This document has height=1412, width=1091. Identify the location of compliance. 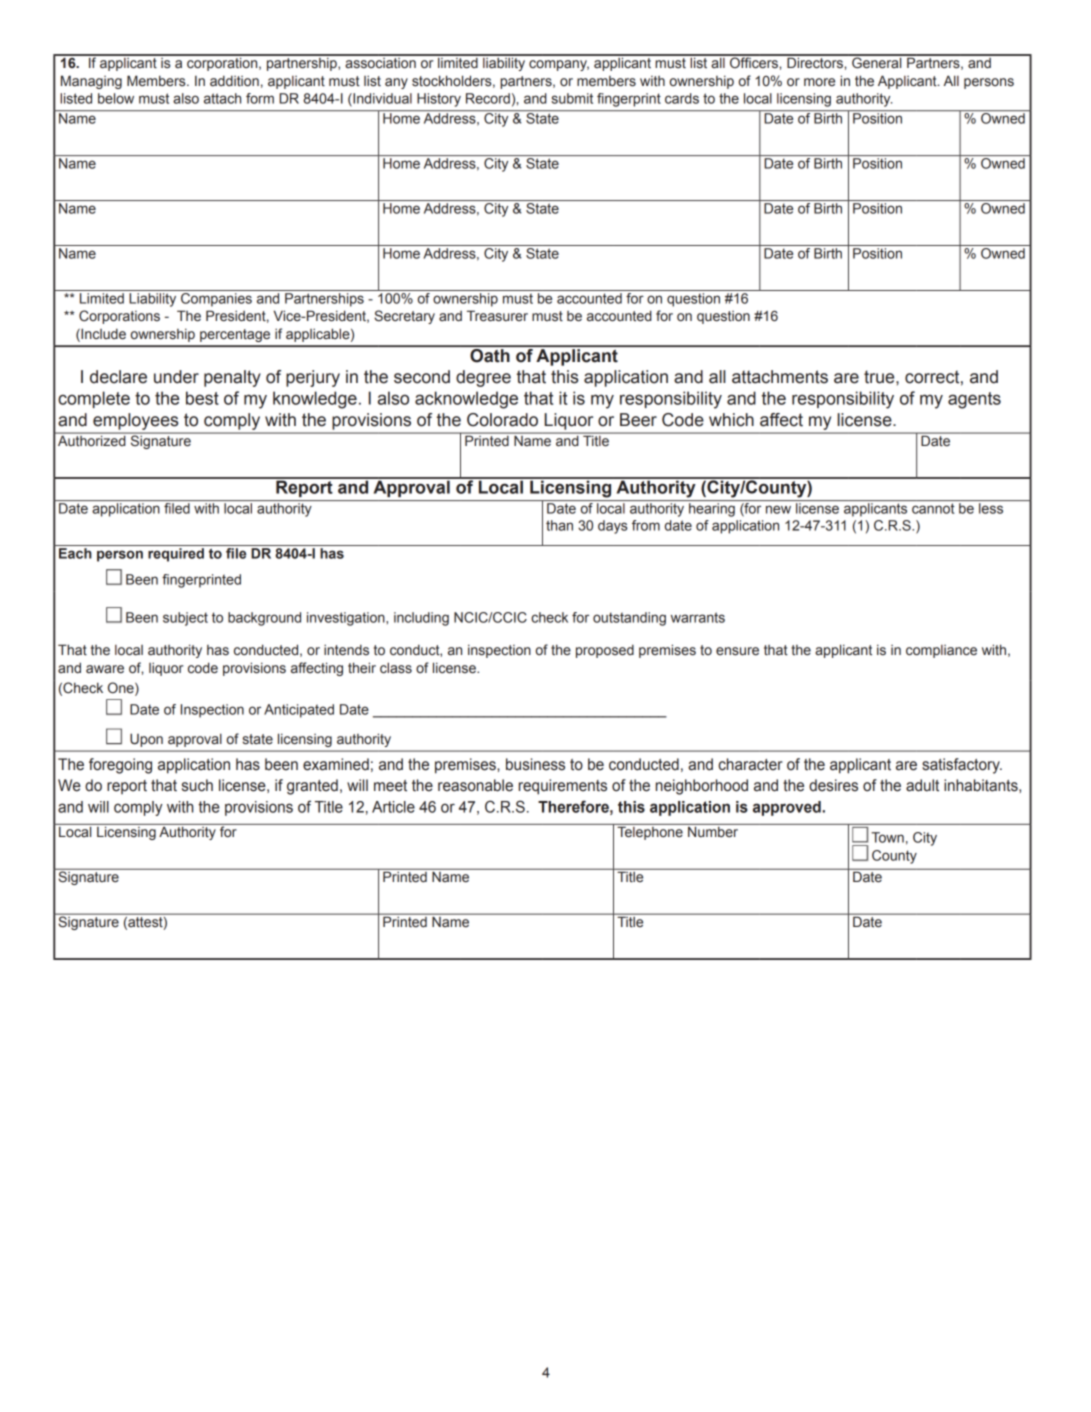
(941, 651).
